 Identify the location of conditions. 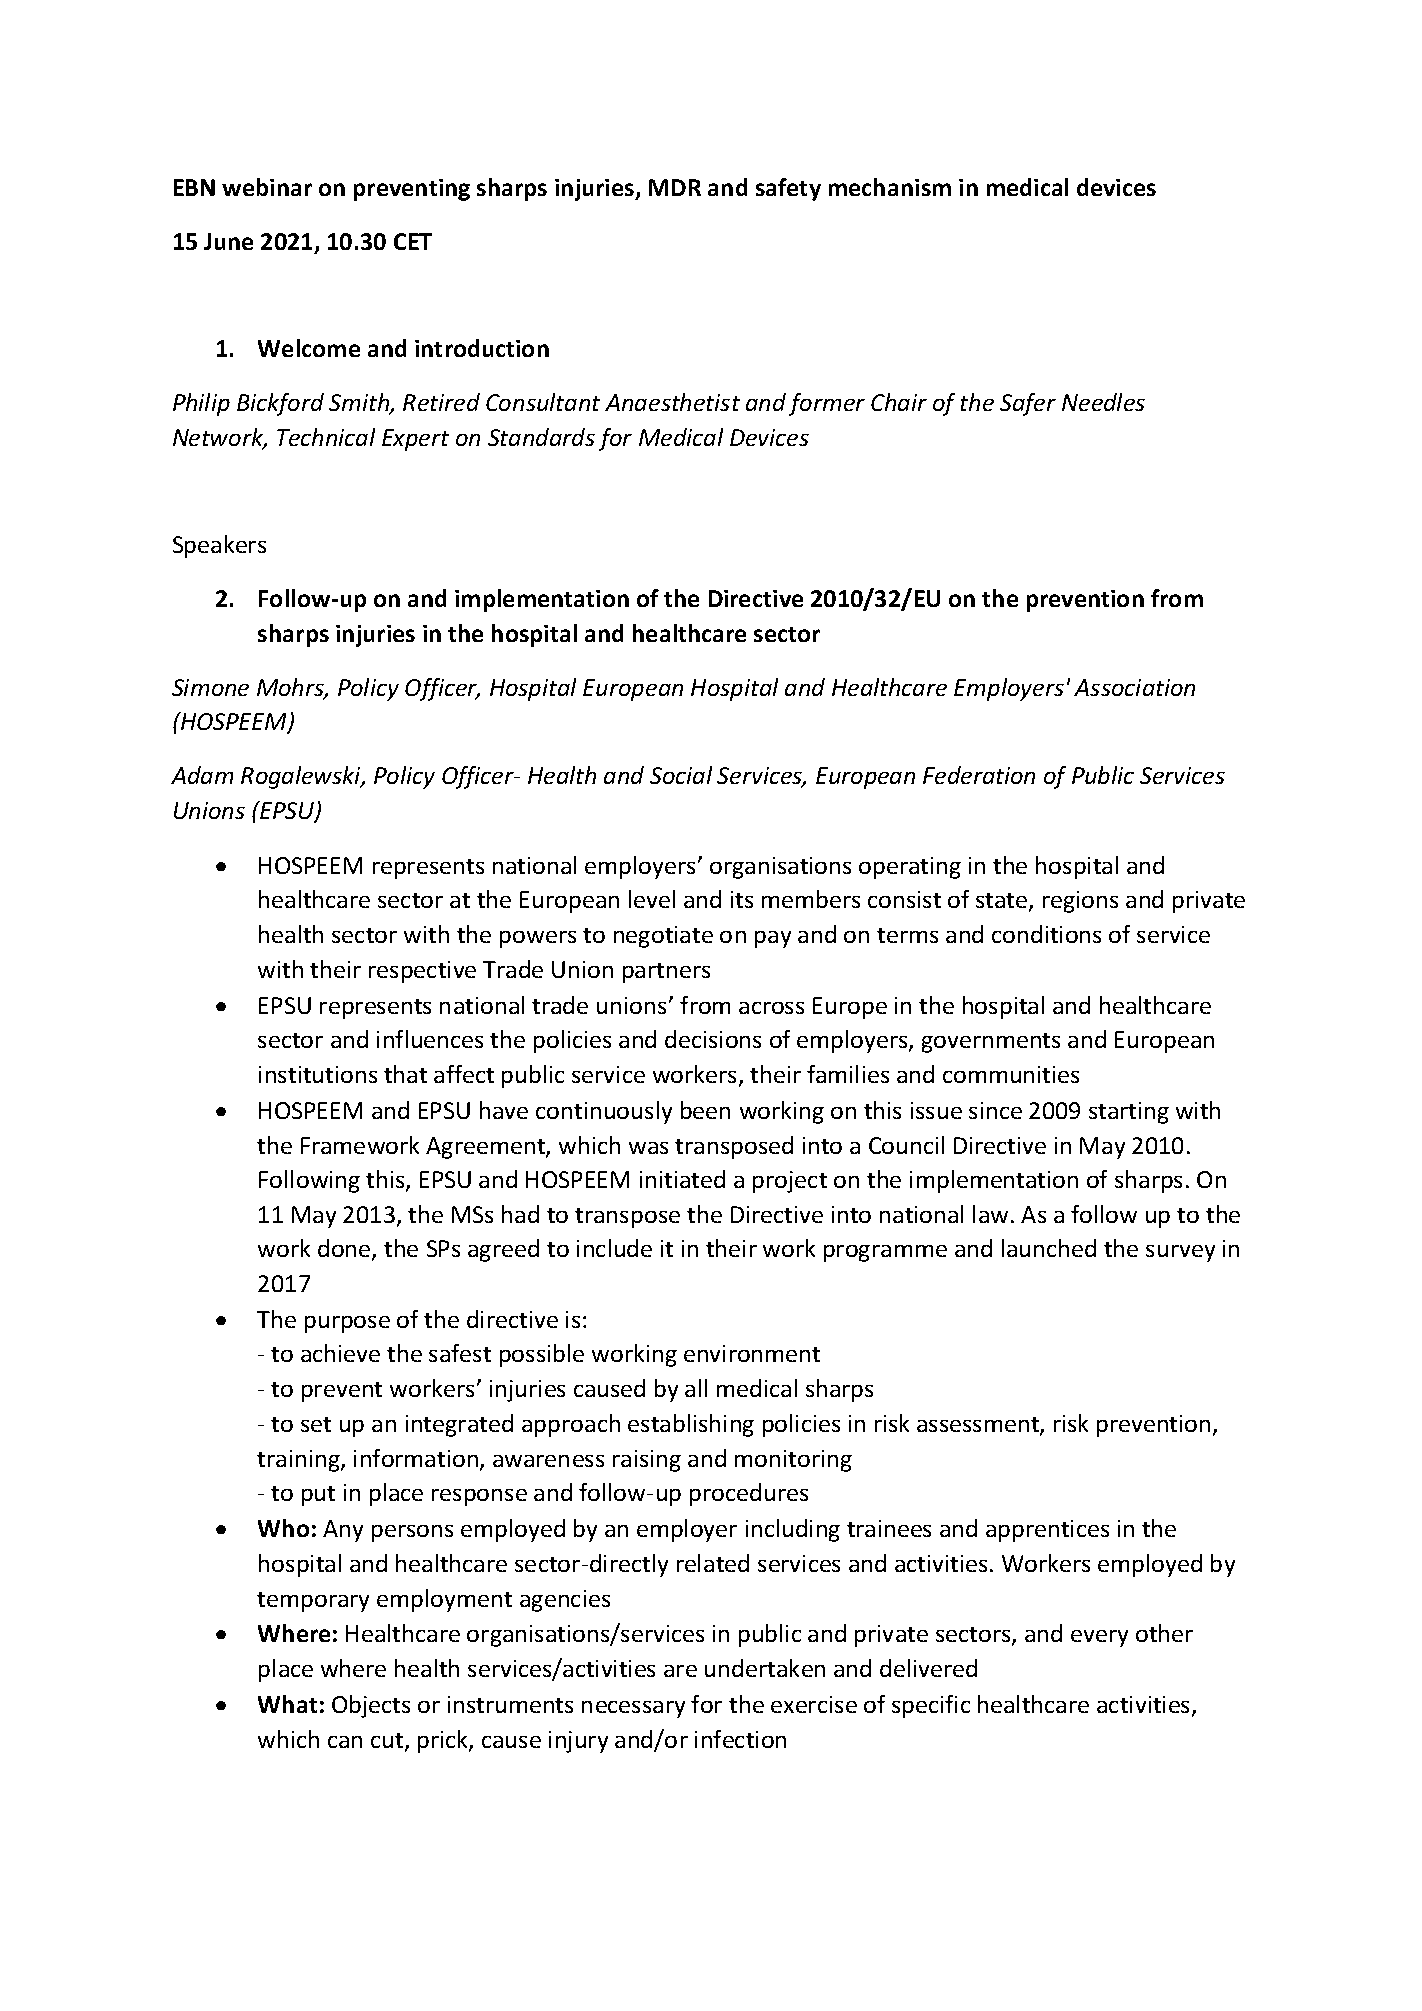
(1046, 934).
